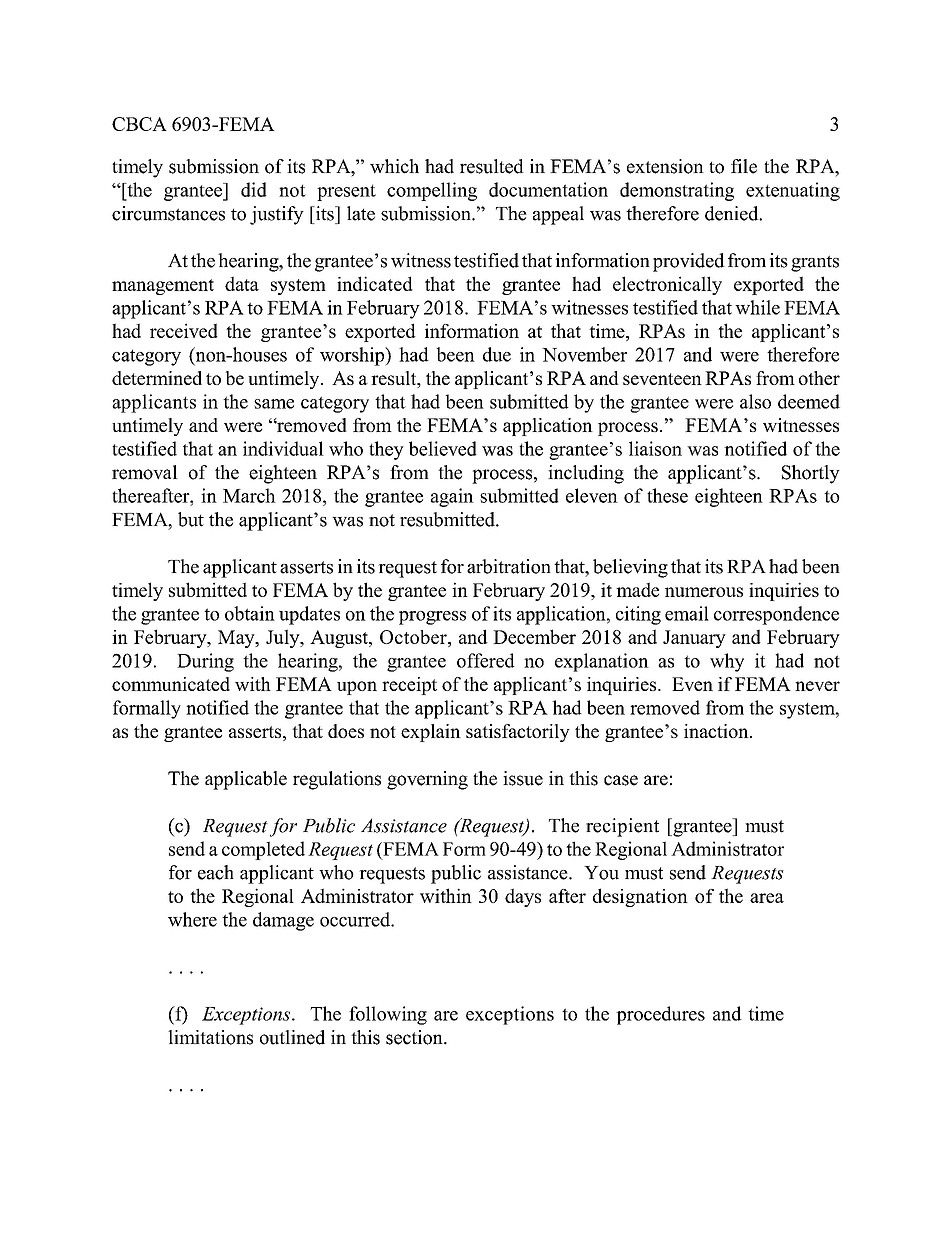 This document has height=1233, width=952. I want to click on obtain, so click(250, 613).
